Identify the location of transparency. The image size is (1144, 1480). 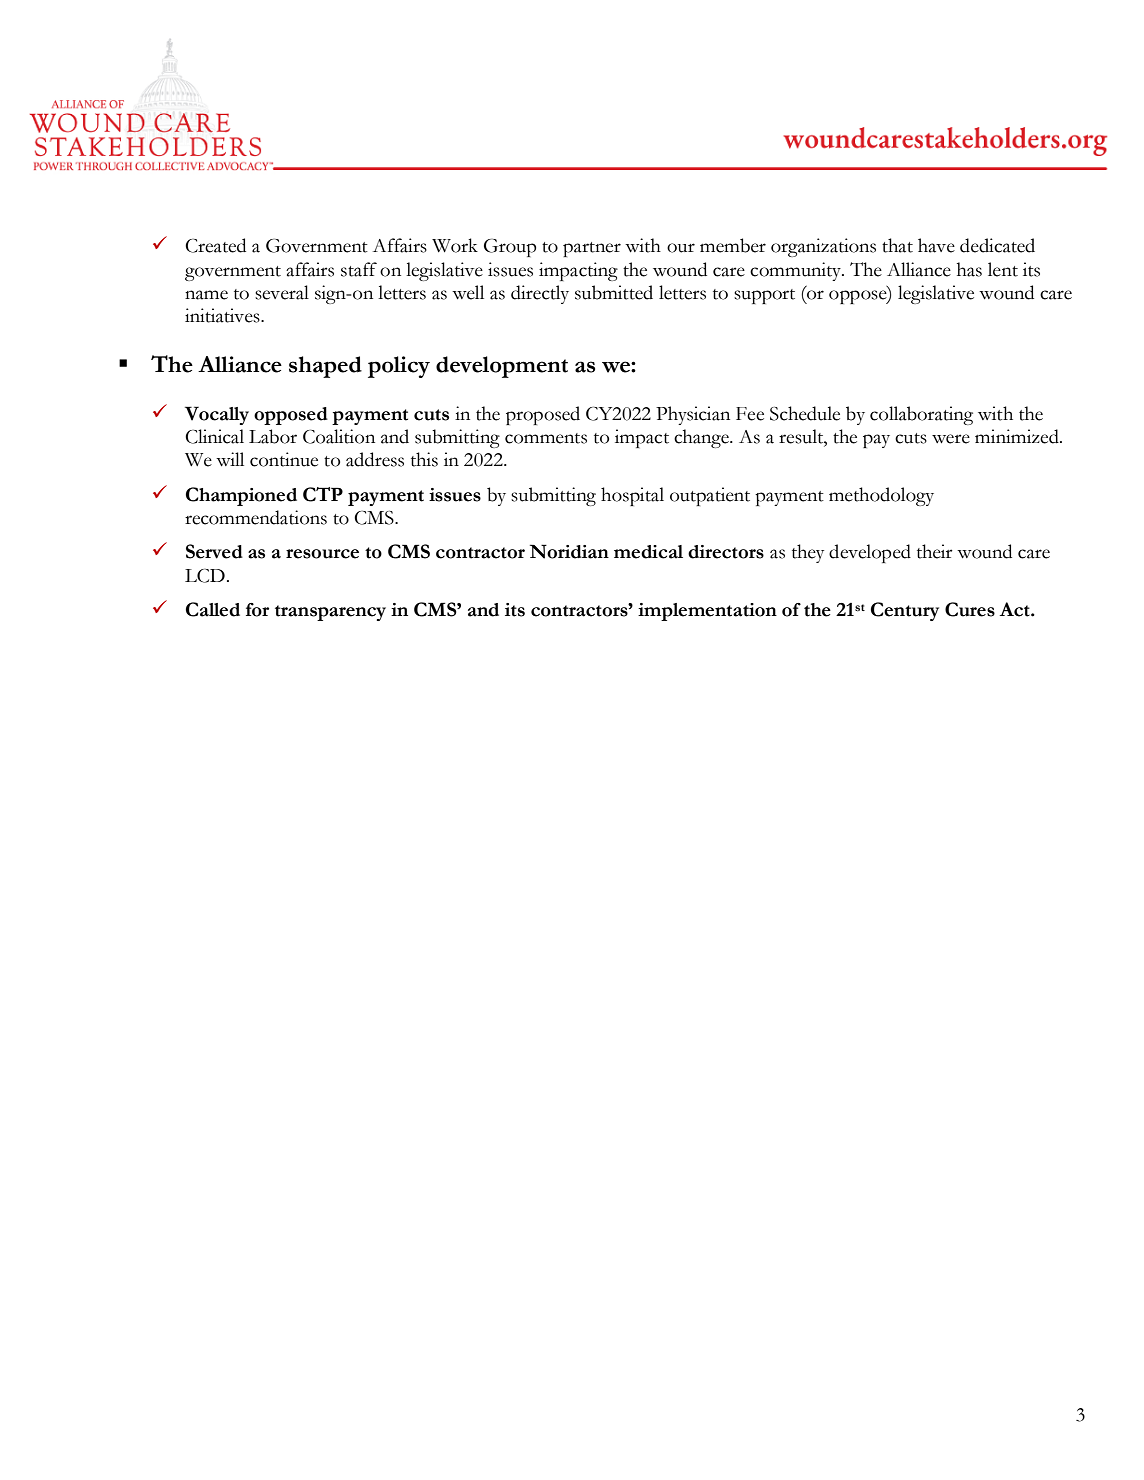
(330, 613).
